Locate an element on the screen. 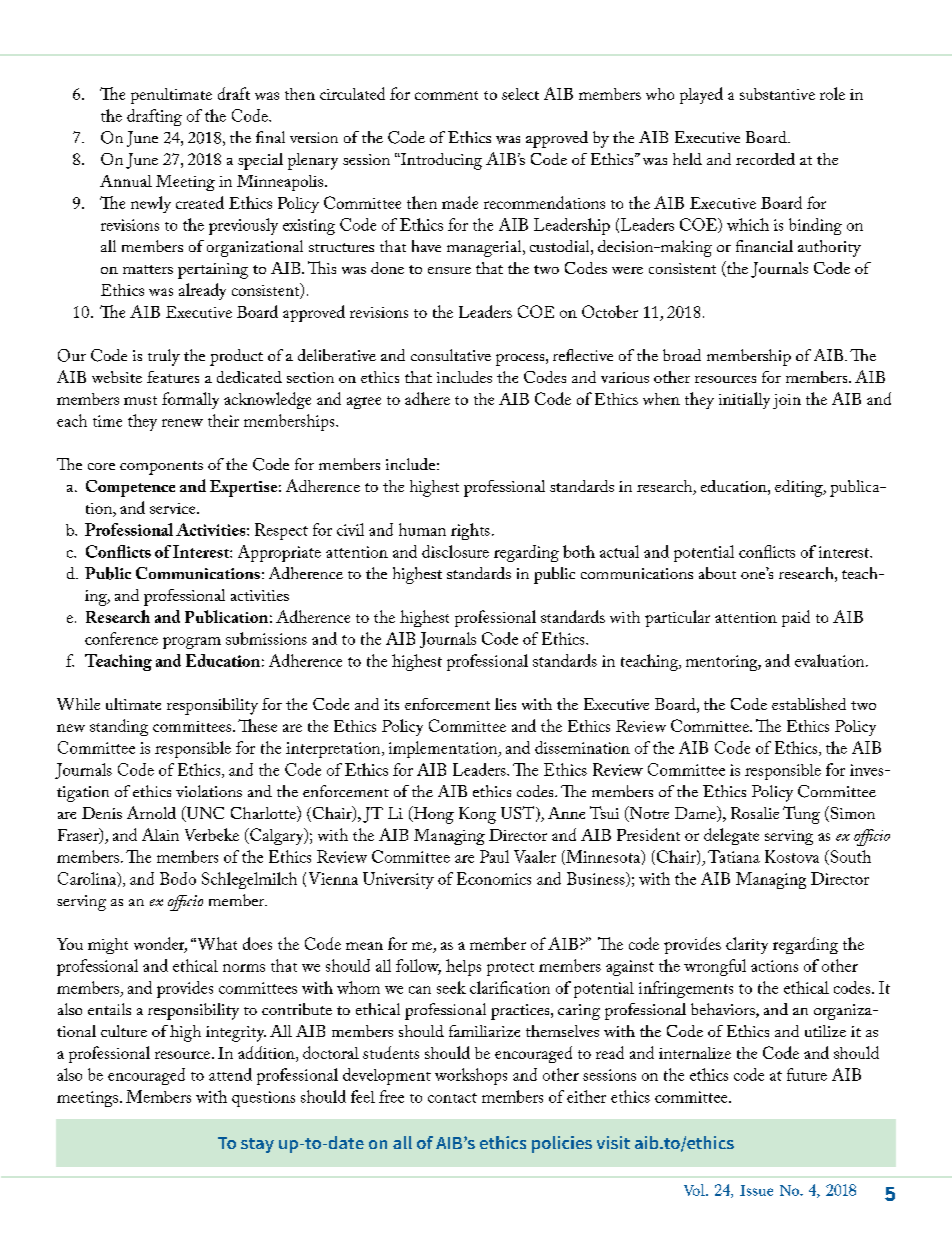 This screenshot has height=1233, width=952. comment is located at coordinates (446, 95).
